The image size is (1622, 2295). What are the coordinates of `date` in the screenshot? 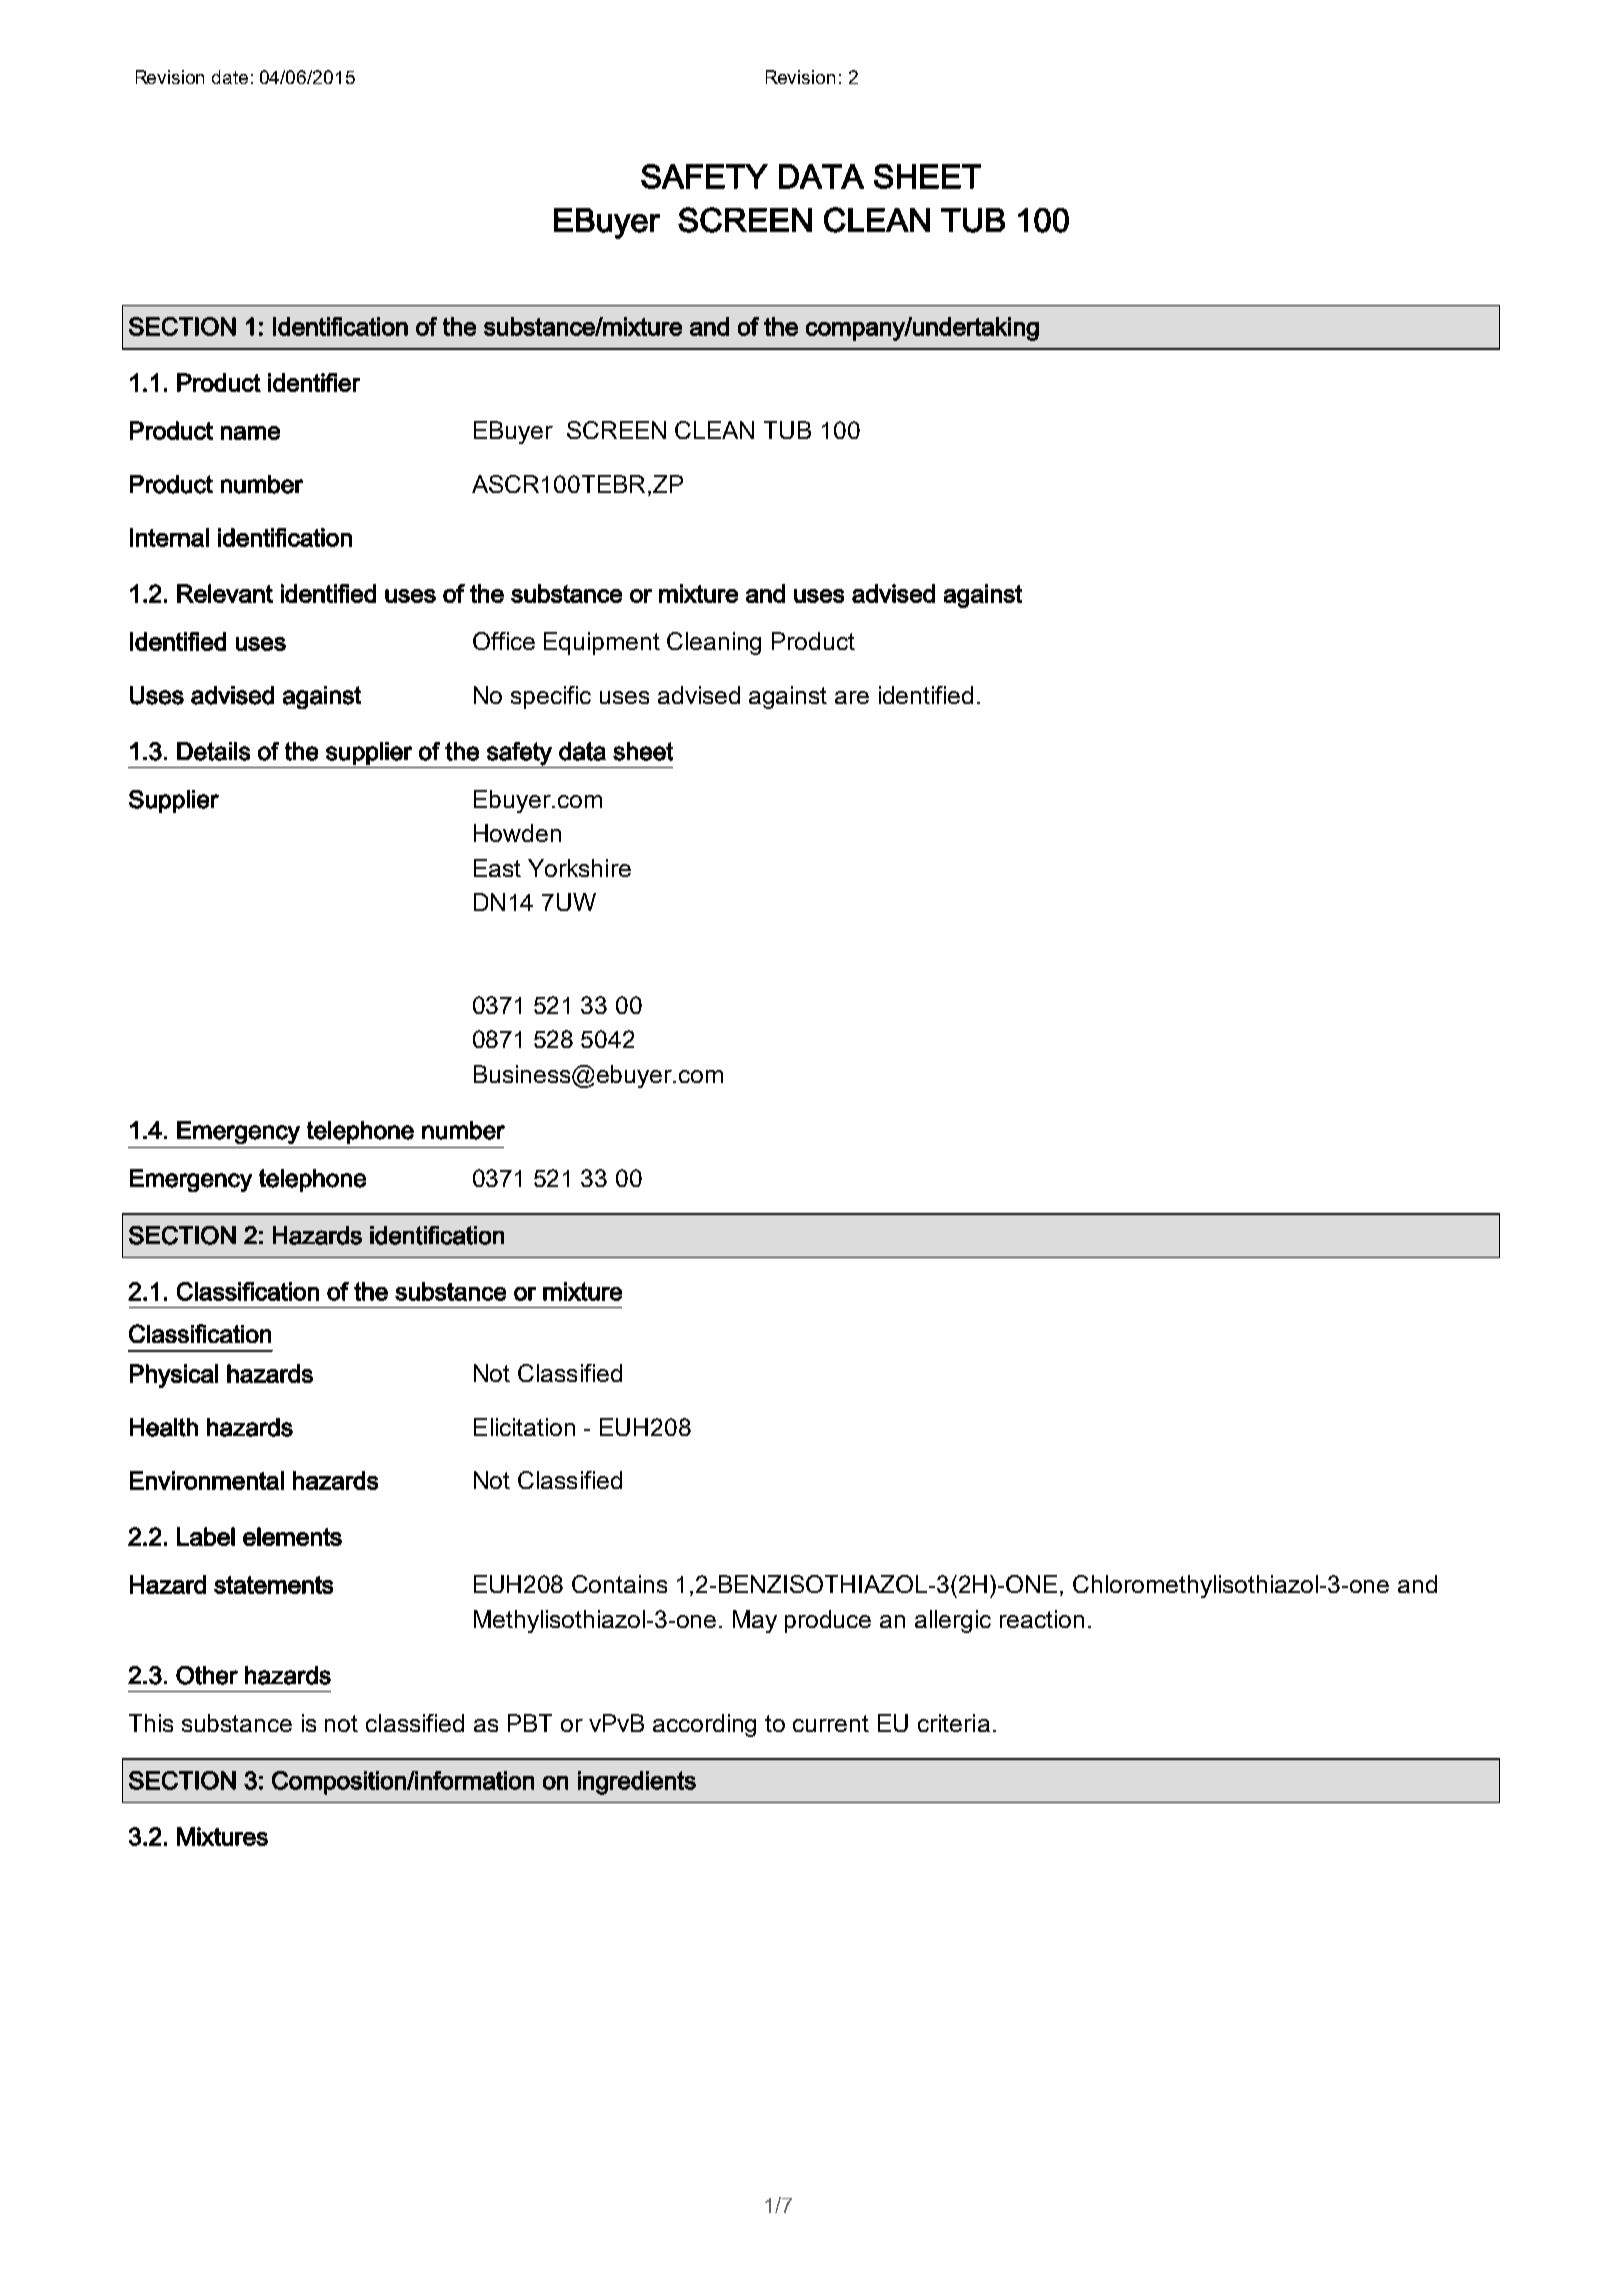 It's located at (230, 77).
